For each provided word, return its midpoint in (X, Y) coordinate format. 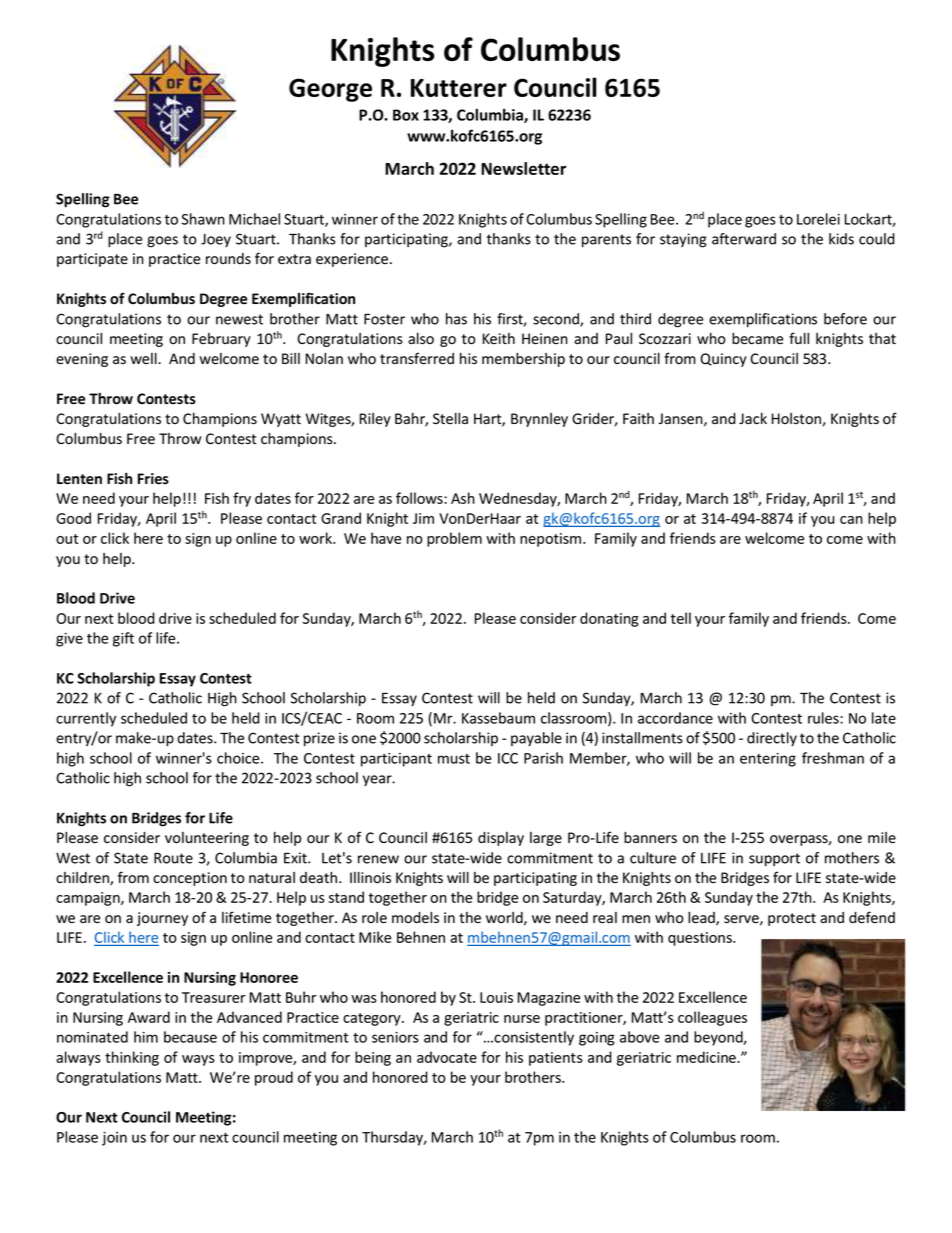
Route (173, 858)
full (799, 338)
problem (454, 539)
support (774, 859)
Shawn (203, 219)
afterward (744, 239)
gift (123, 639)
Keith (499, 338)
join (114, 1139)
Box (406, 115)
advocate (447, 1057)
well (144, 359)
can (851, 520)
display (501, 839)
